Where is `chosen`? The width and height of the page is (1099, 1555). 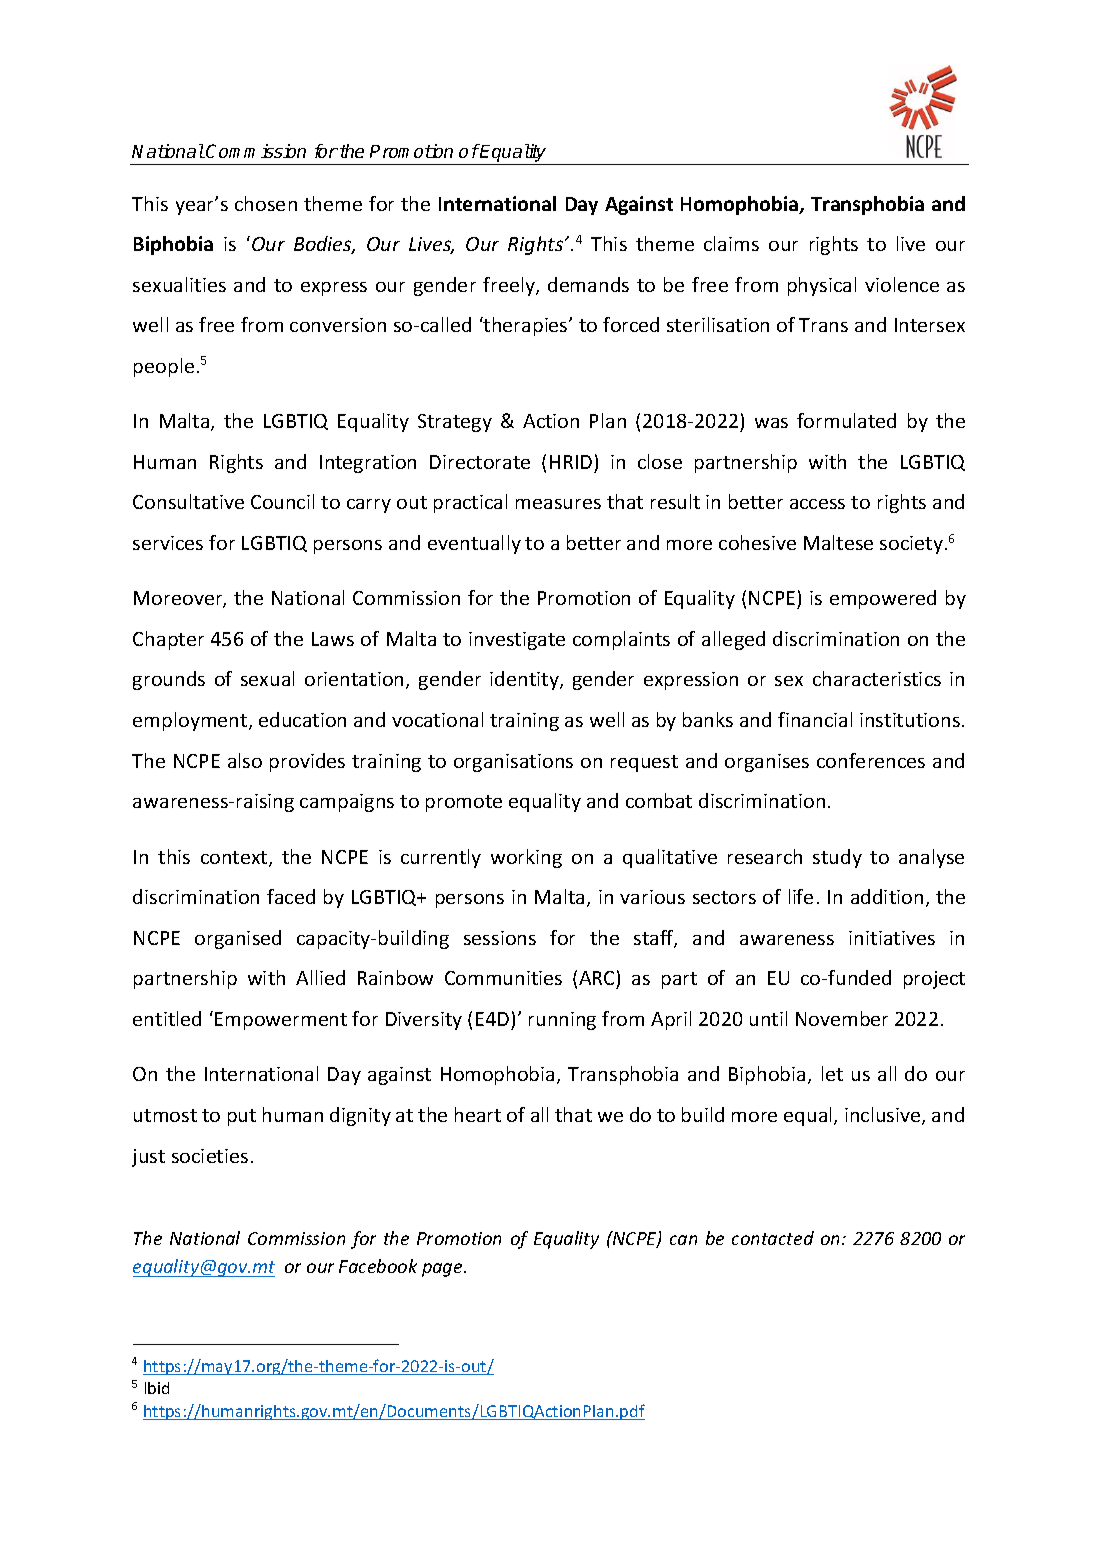
chosen is located at coordinates (266, 203).
